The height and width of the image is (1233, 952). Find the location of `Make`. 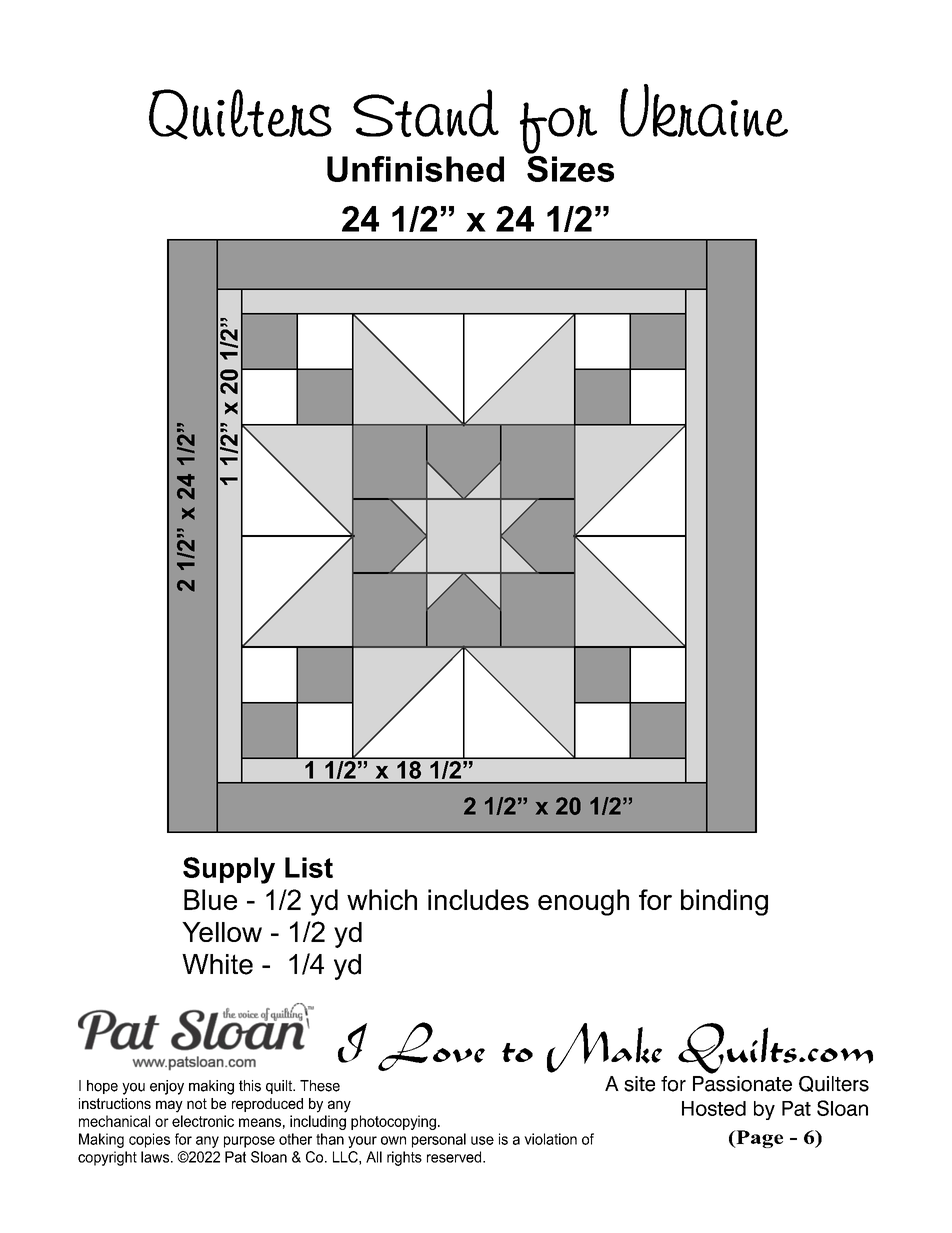

Make is located at coordinates (604, 1048).
